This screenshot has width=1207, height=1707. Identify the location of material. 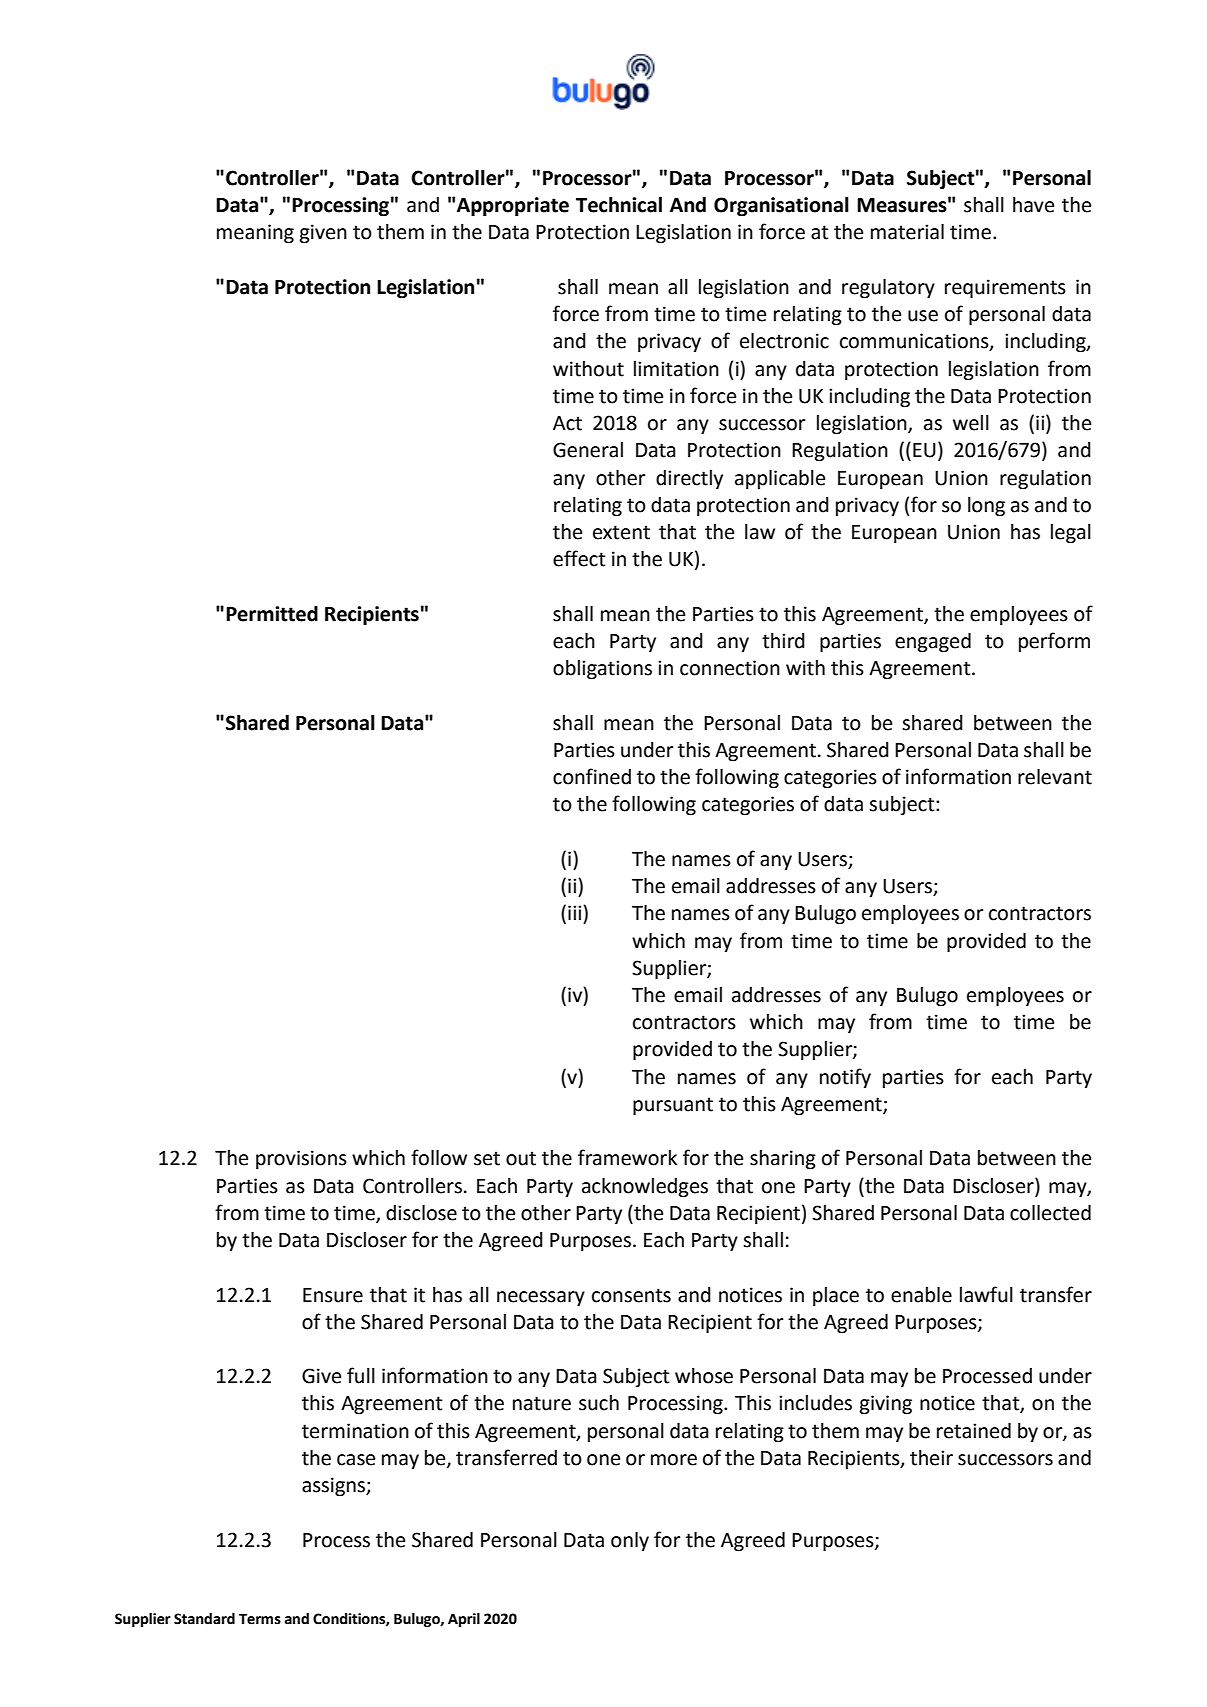
(907, 232).
